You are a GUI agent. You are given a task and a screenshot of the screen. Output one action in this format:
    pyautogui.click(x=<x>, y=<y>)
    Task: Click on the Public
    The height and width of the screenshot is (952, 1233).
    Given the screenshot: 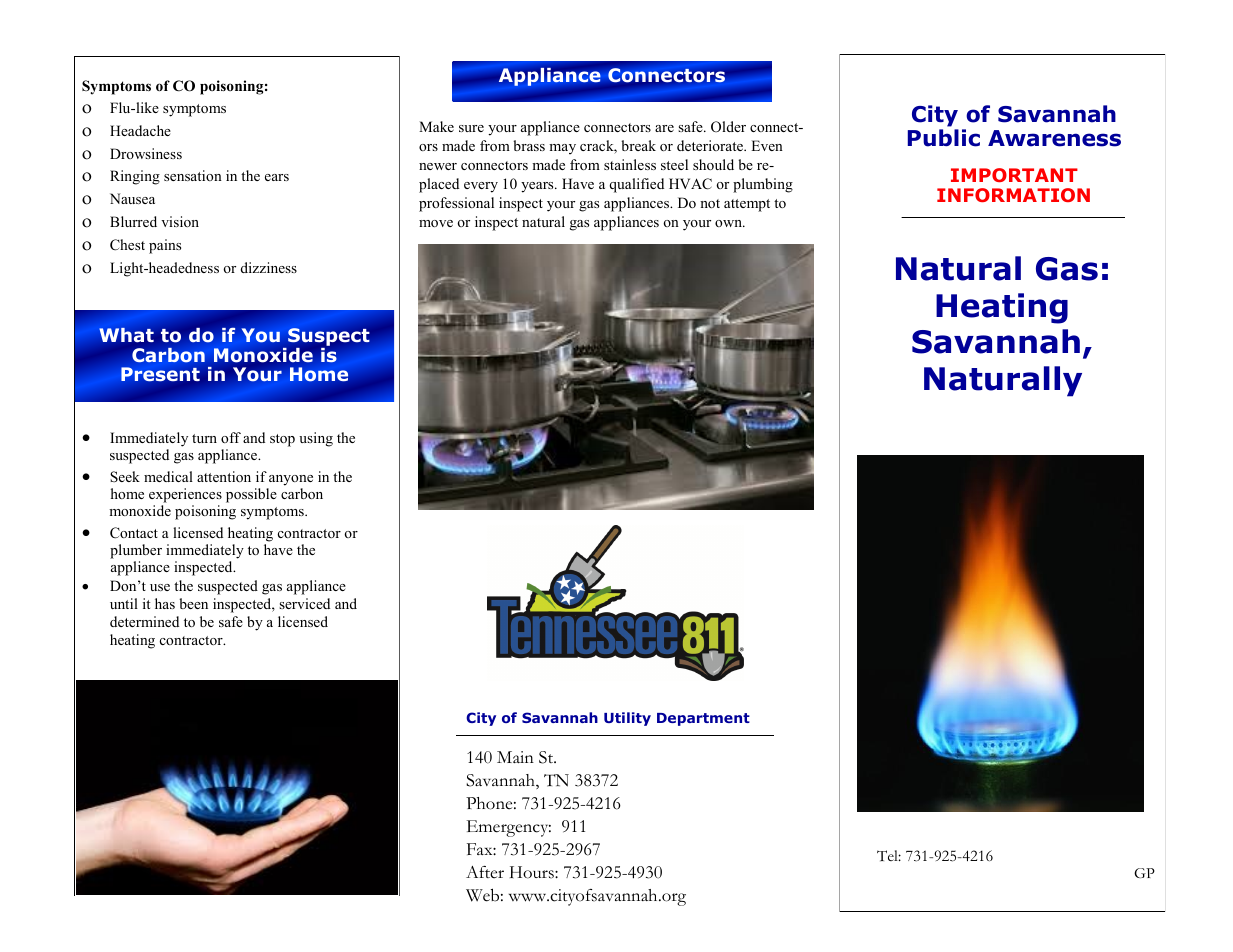 What is the action you would take?
    pyautogui.click(x=944, y=138)
